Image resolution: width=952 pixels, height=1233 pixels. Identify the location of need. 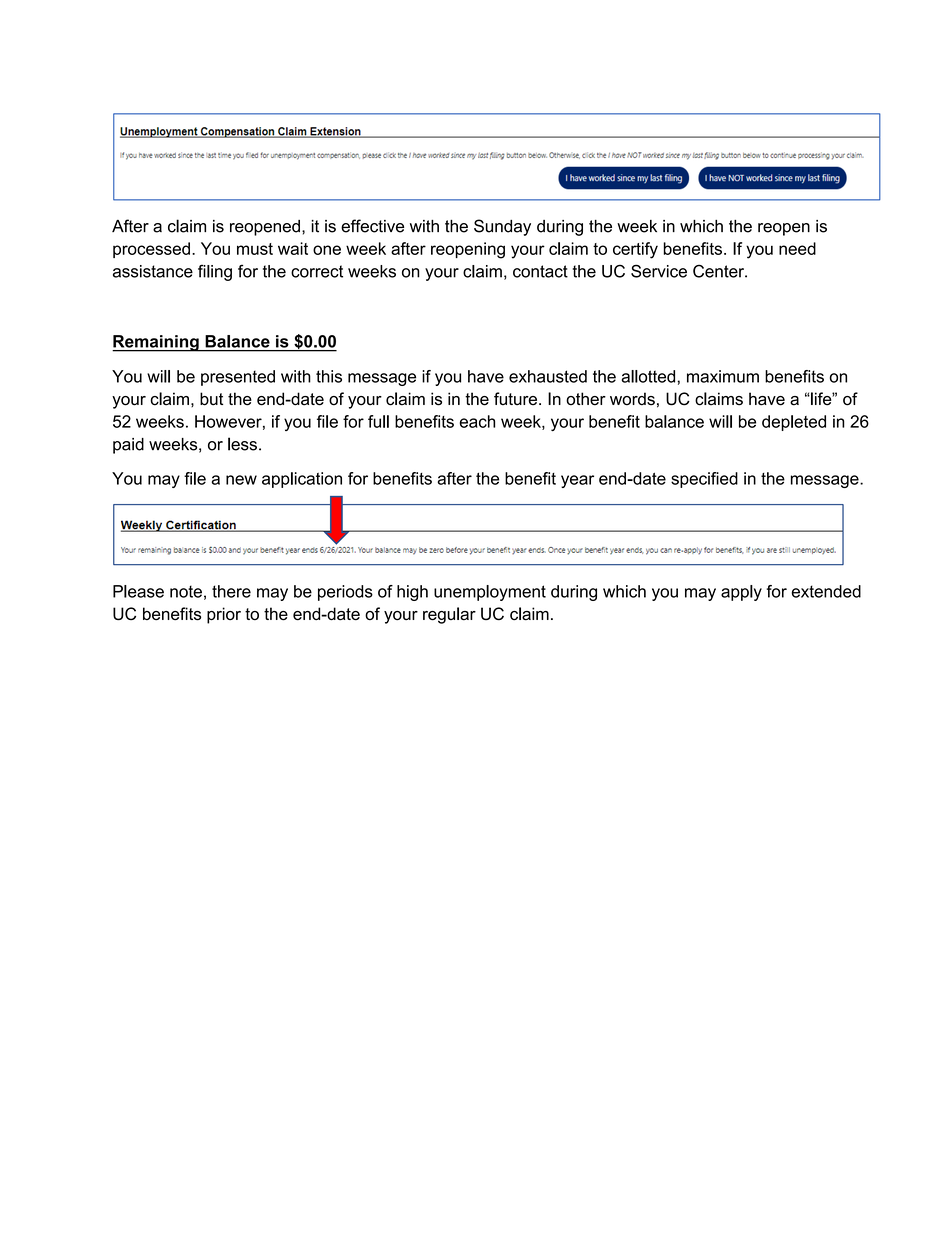
(797, 248).
